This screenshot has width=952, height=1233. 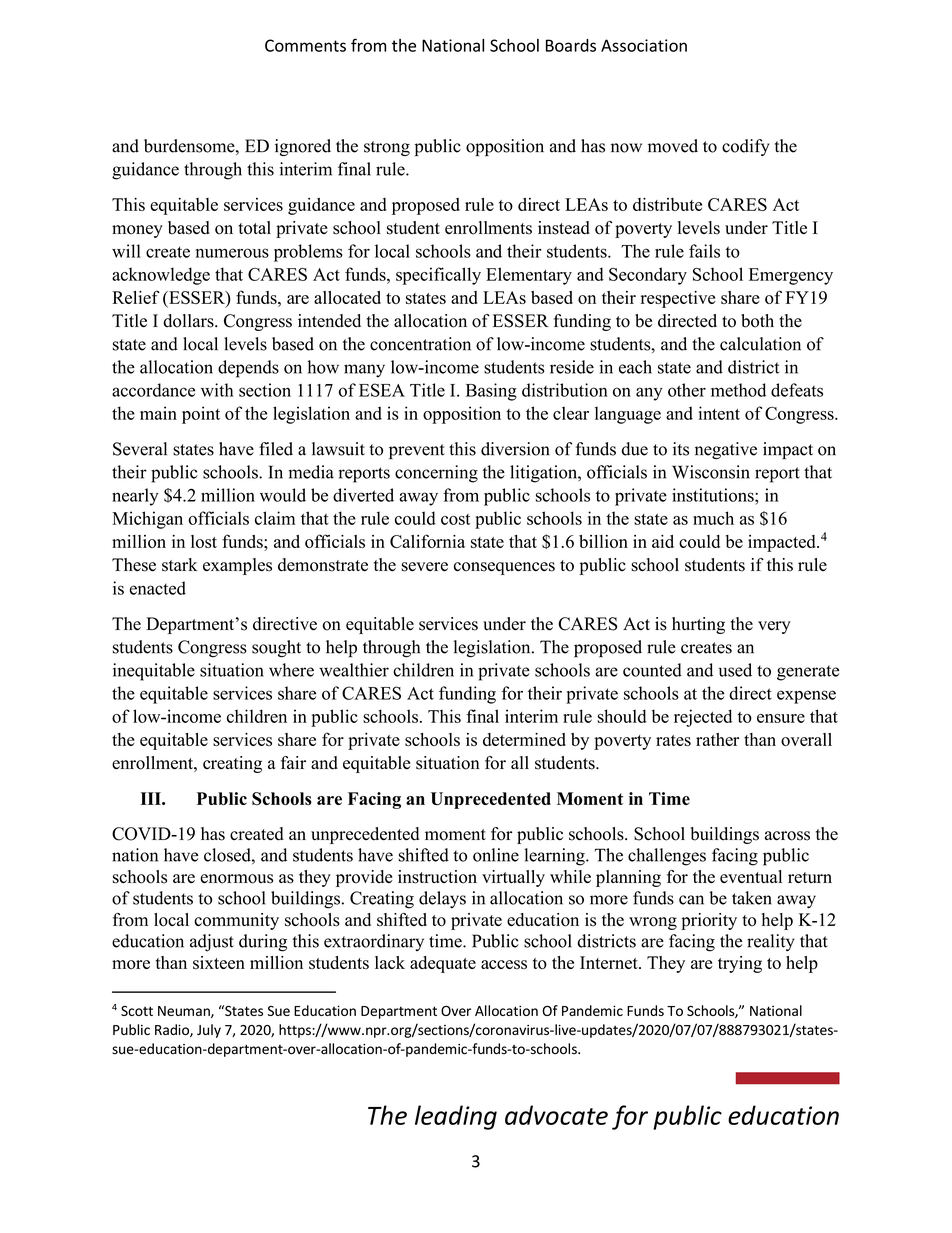 What do you see at coordinates (717, 739) in the screenshot?
I see `rather` at bounding box center [717, 739].
